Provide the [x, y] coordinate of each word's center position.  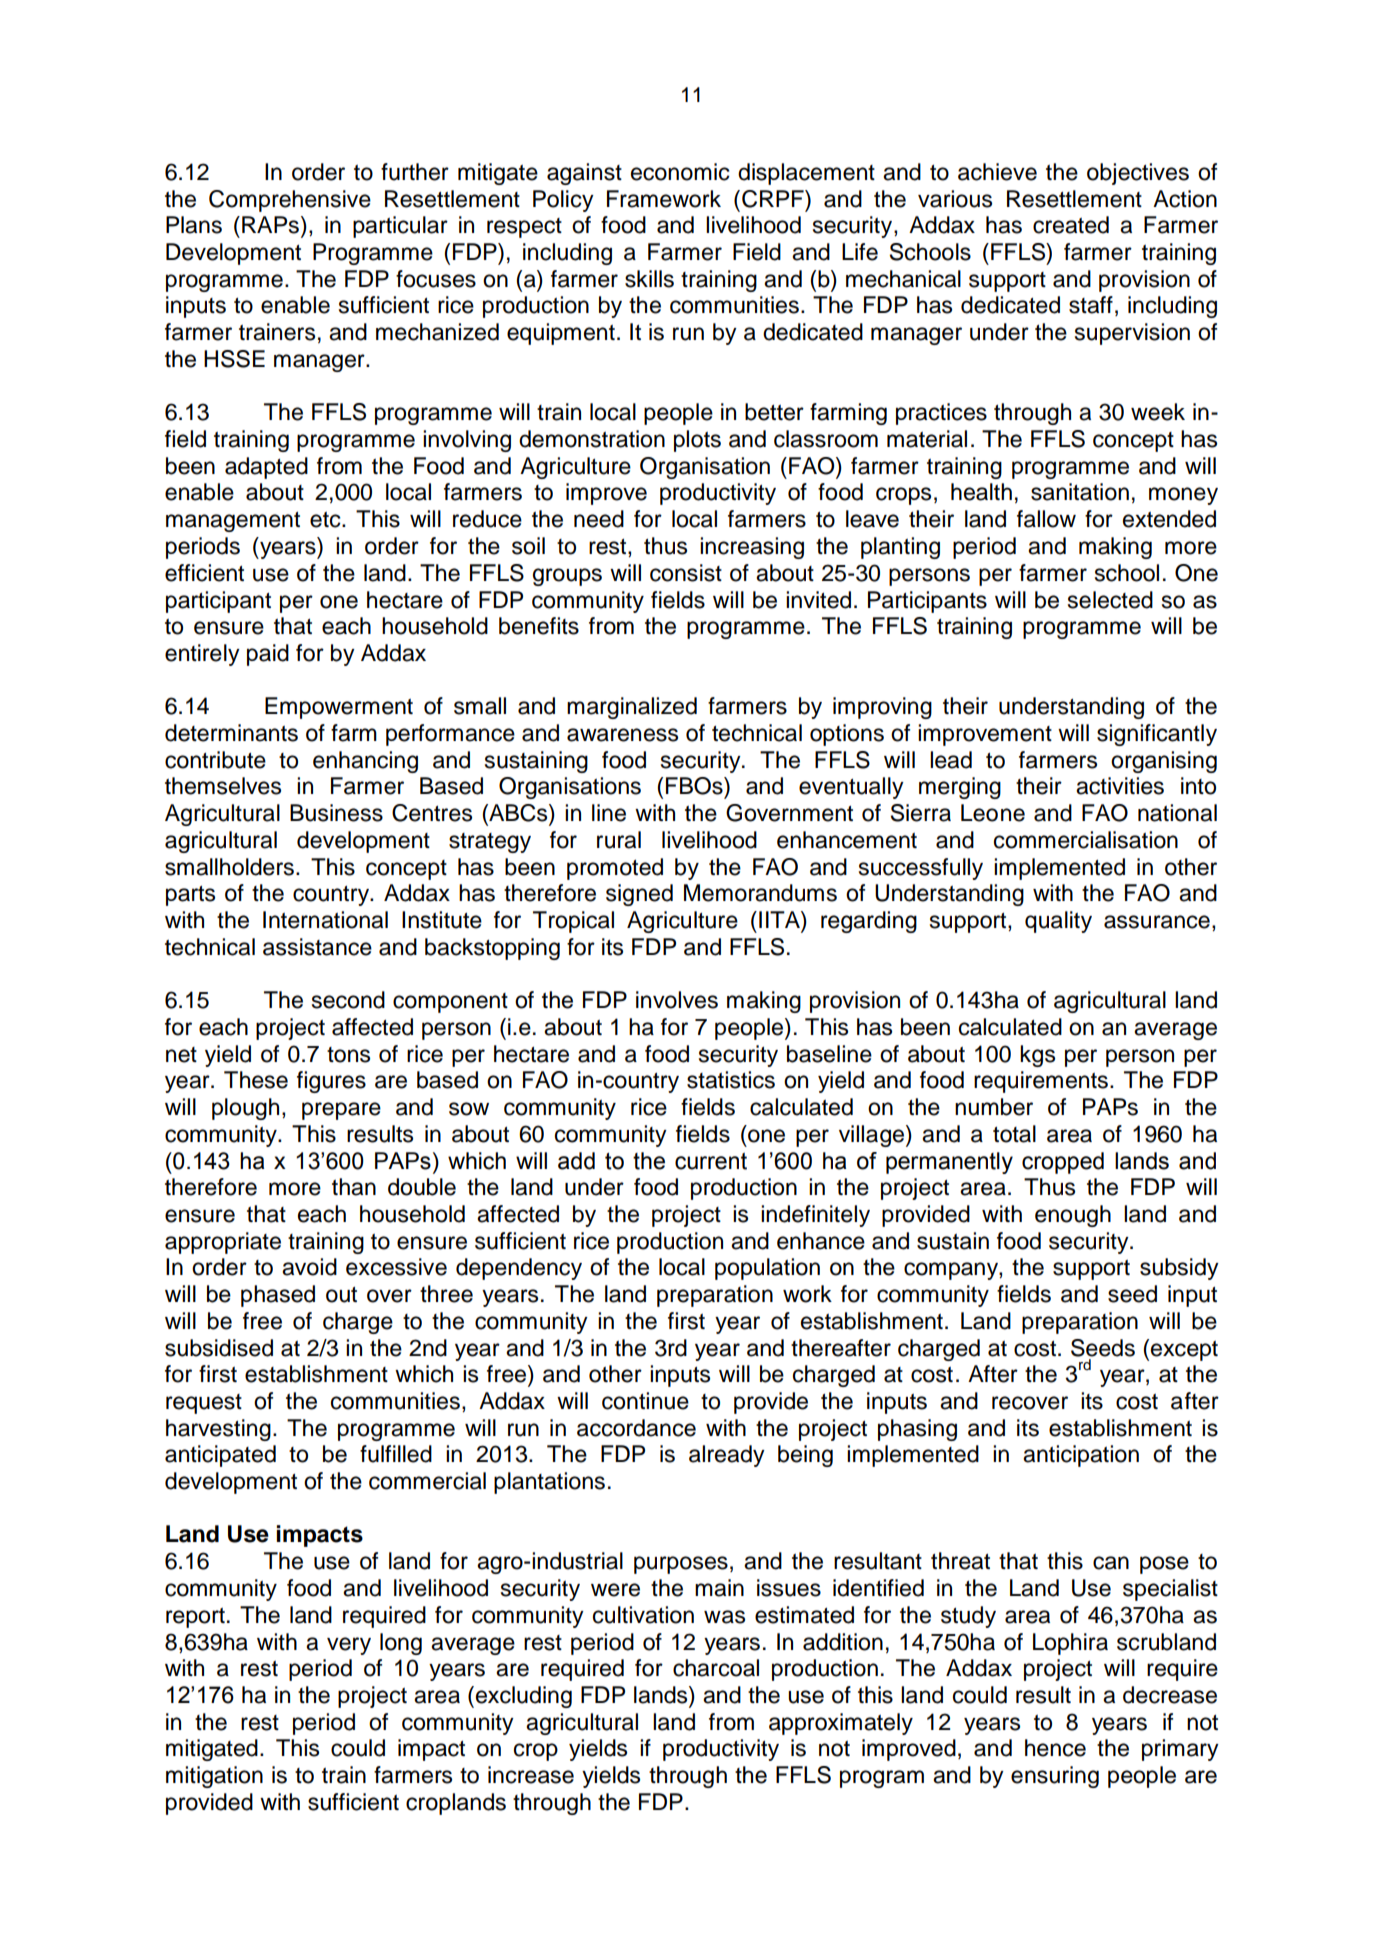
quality [1058, 922]
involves [677, 1000]
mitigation [214, 1777]
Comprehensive [290, 201]
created [1071, 225]
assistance [317, 947]
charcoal [716, 1668]
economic [680, 172]
